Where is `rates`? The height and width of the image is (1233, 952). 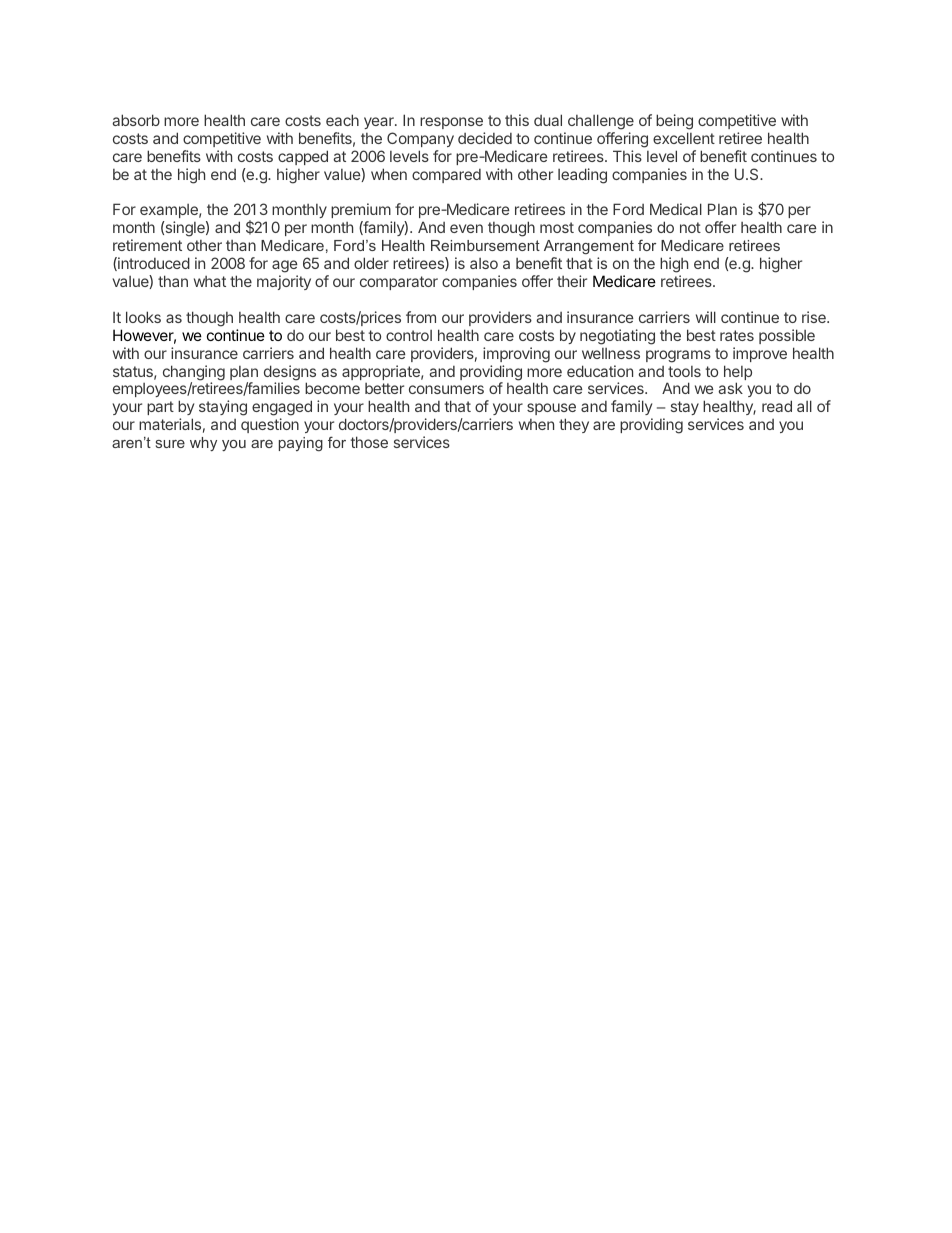
rates is located at coordinates (737, 335).
